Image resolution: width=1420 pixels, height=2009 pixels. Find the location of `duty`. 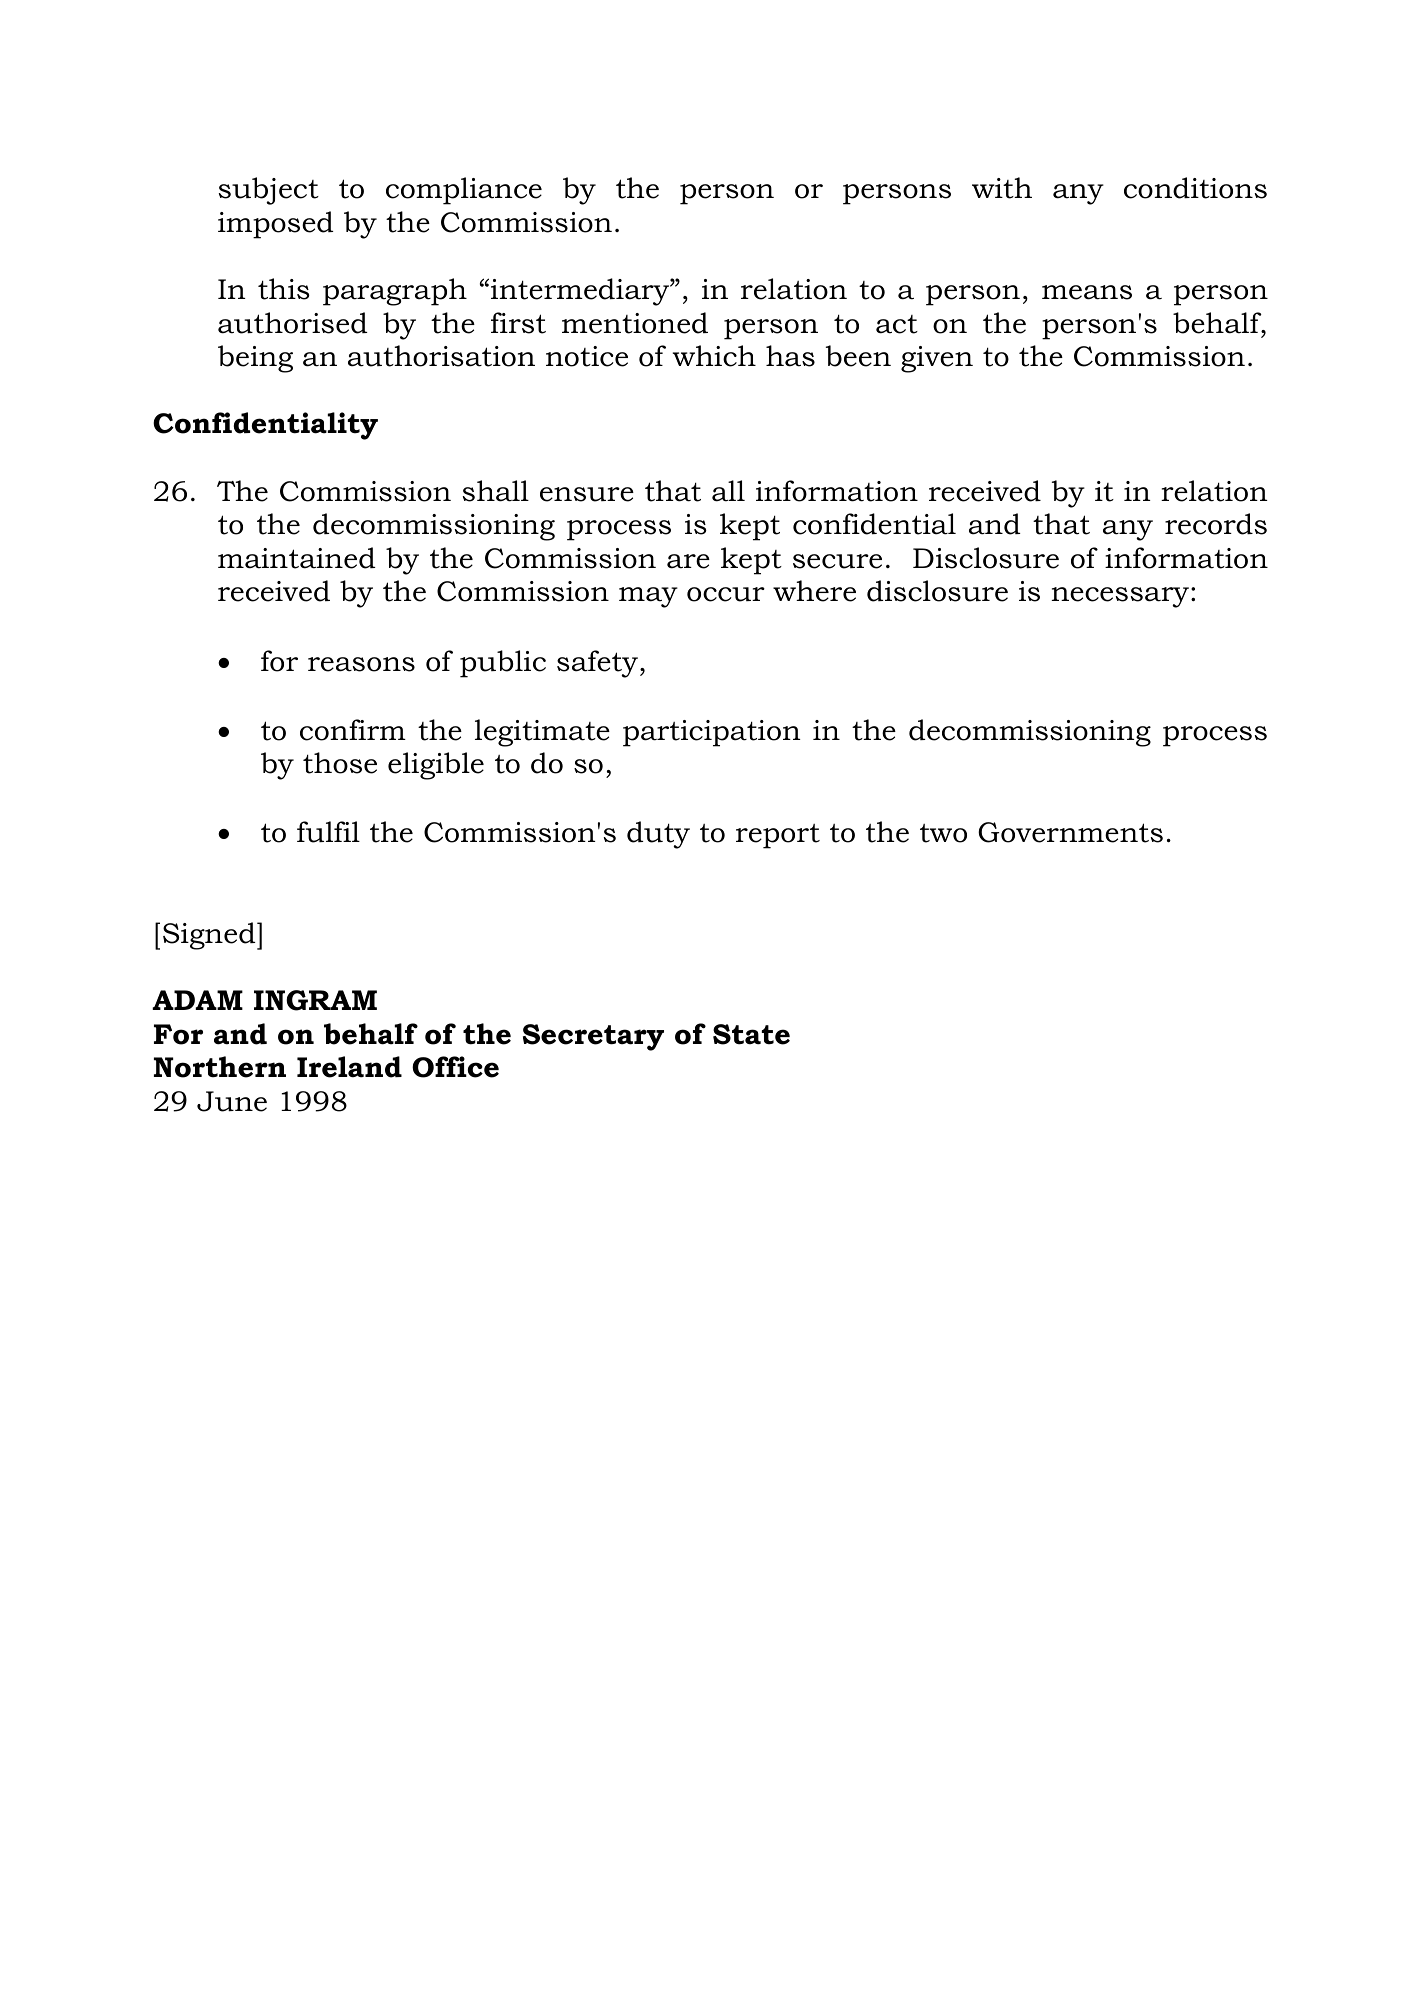

duty is located at coordinates (658, 835).
